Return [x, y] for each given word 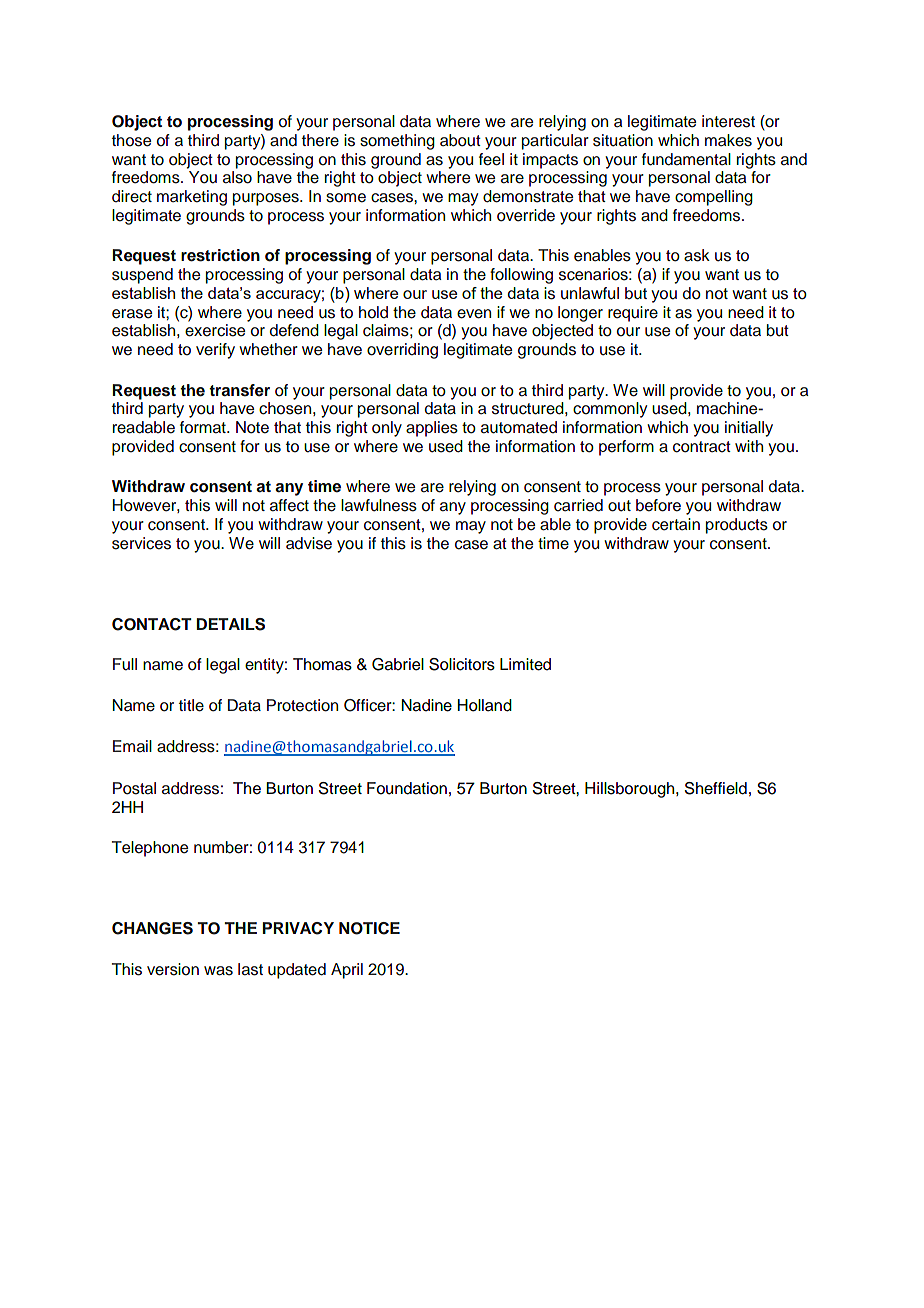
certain [676, 524]
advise [309, 543]
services [141, 543]
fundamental [686, 159]
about [460, 140]
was [218, 971]
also [237, 177]
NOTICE [369, 928]
